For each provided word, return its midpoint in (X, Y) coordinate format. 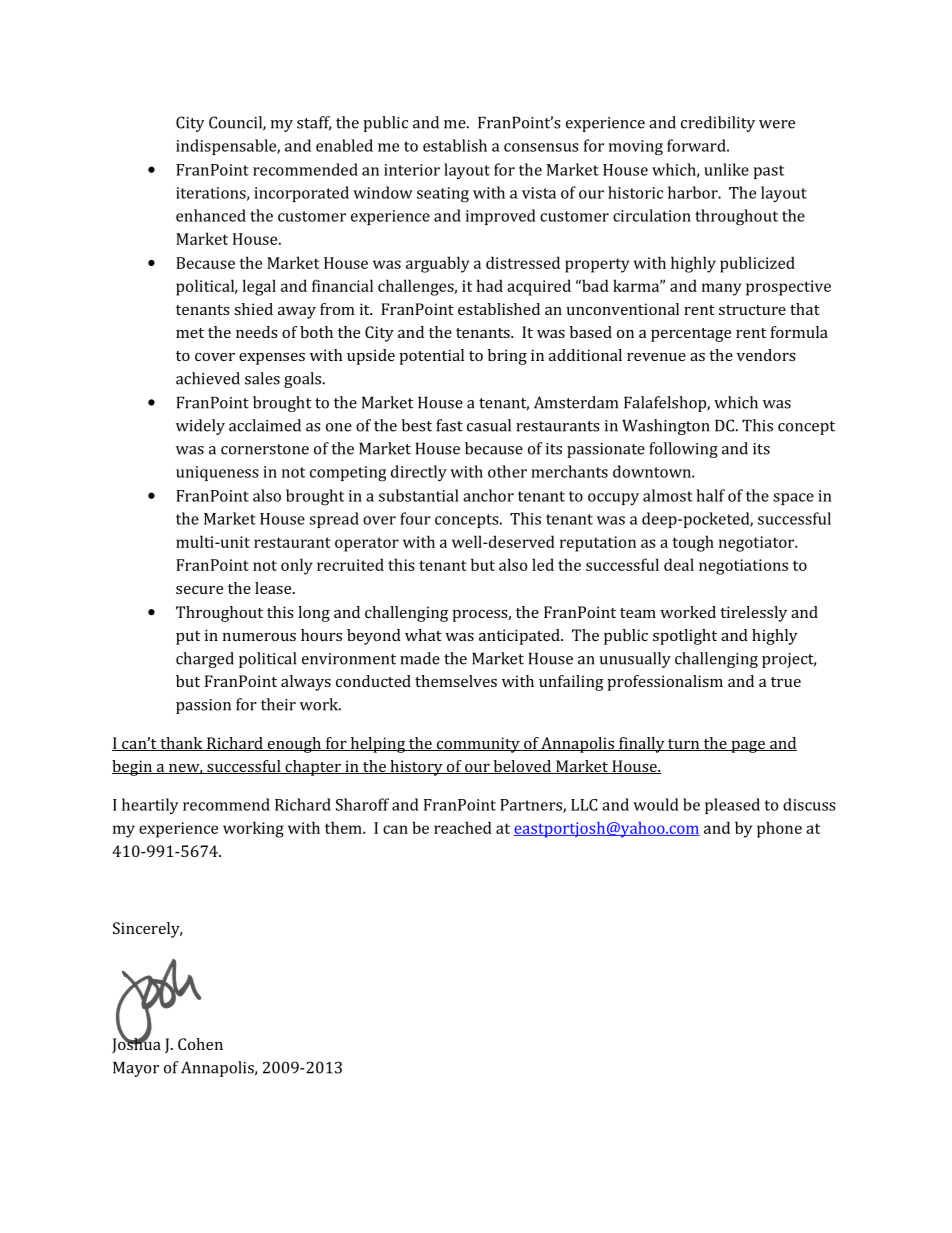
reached (463, 827)
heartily (150, 806)
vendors (766, 355)
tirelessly (753, 614)
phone (779, 829)
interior (412, 170)
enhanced (211, 215)
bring (507, 357)
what (423, 635)
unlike (726, 169)
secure (199, 590)
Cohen (200, 1044)
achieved (208, 378)
